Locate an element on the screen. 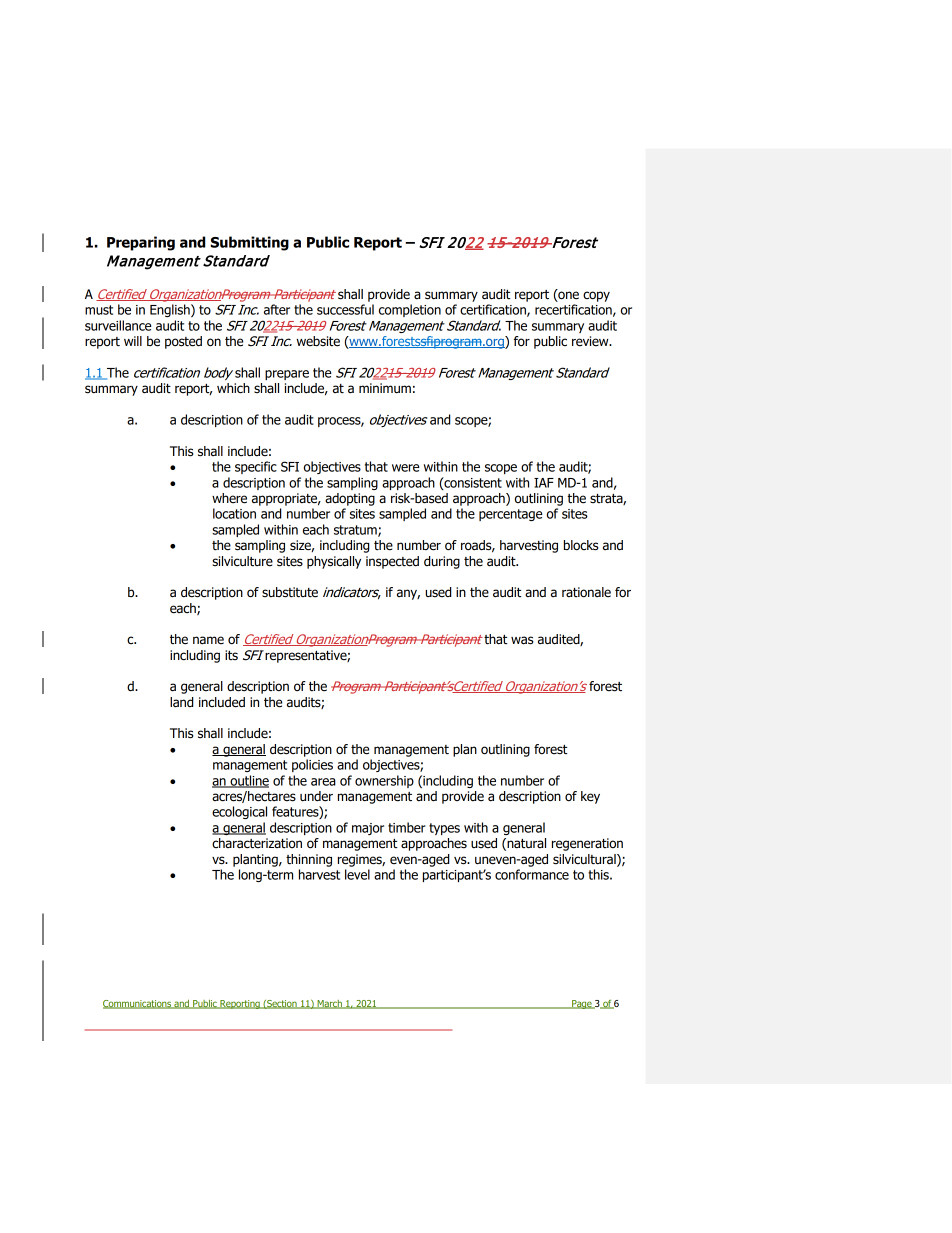  substitute is located at coordinates (290, 592).
